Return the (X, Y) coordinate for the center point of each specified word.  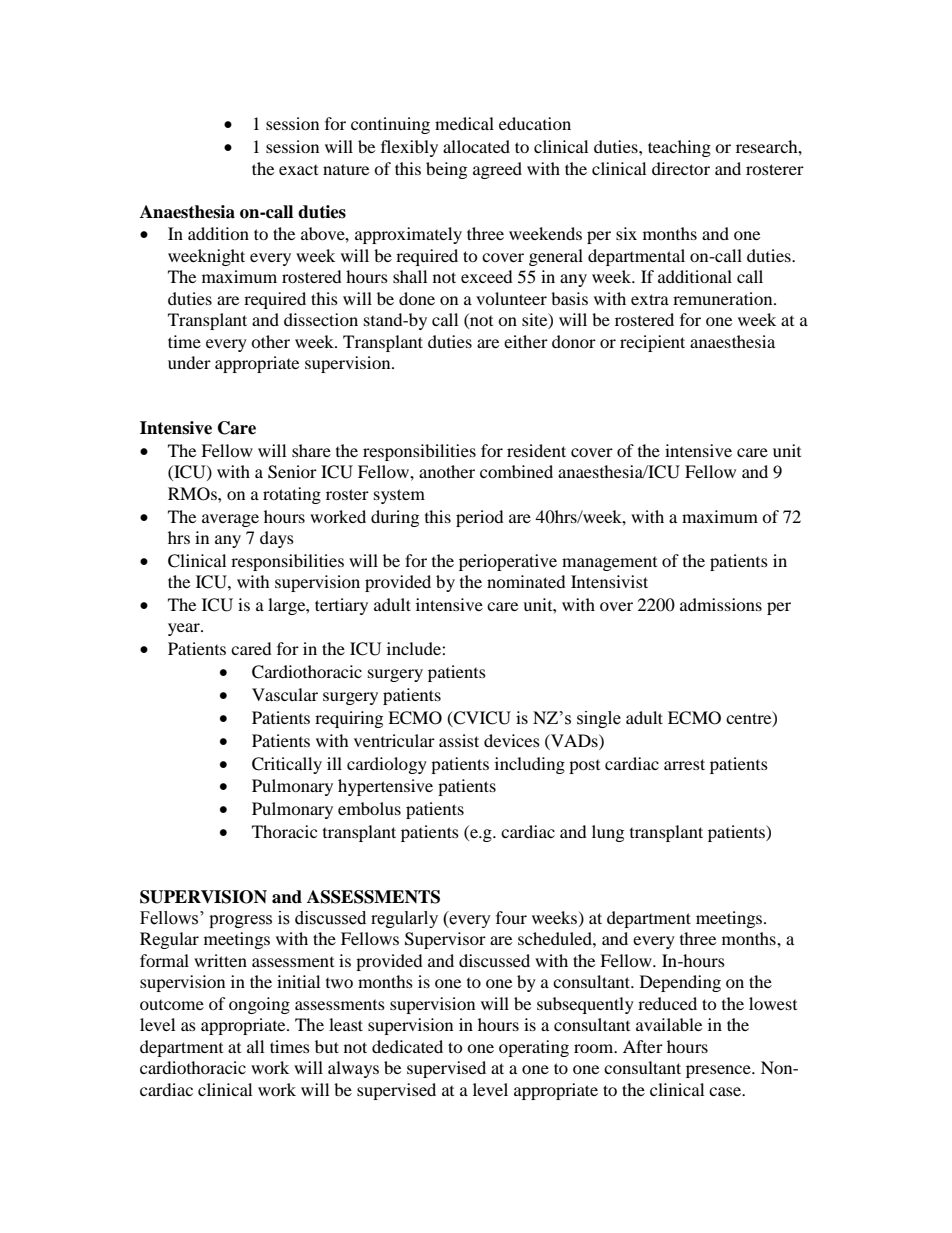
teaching (679, 148)
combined (516, 471)
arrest (684, 764)
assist (459, 740)
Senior (292, 472)
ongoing (259, 1005)
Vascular (285, 694)
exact (298, 170)
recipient (652, 343)
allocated (476, 146)
